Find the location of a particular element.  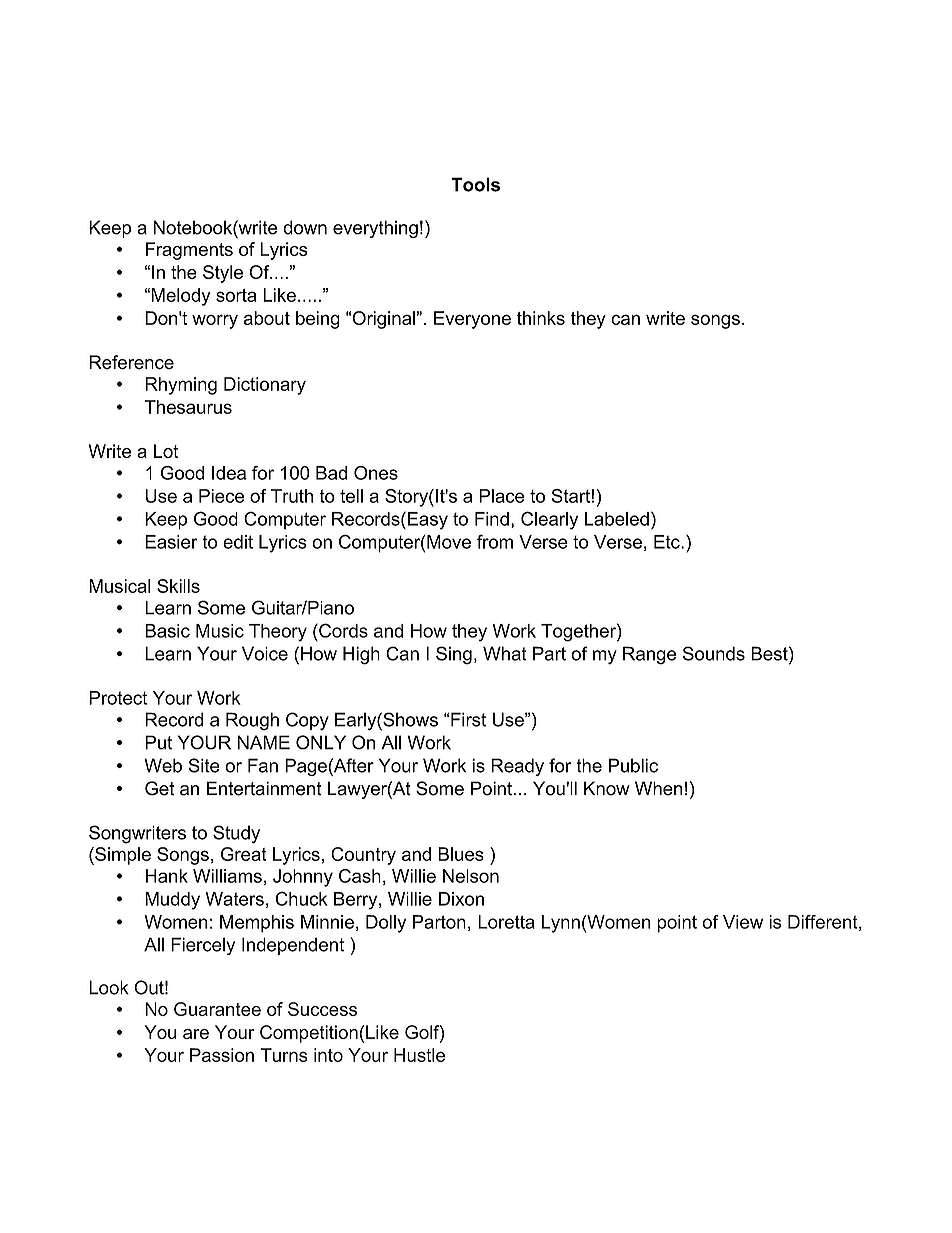

Tools is located at coordinates (475, 184).
